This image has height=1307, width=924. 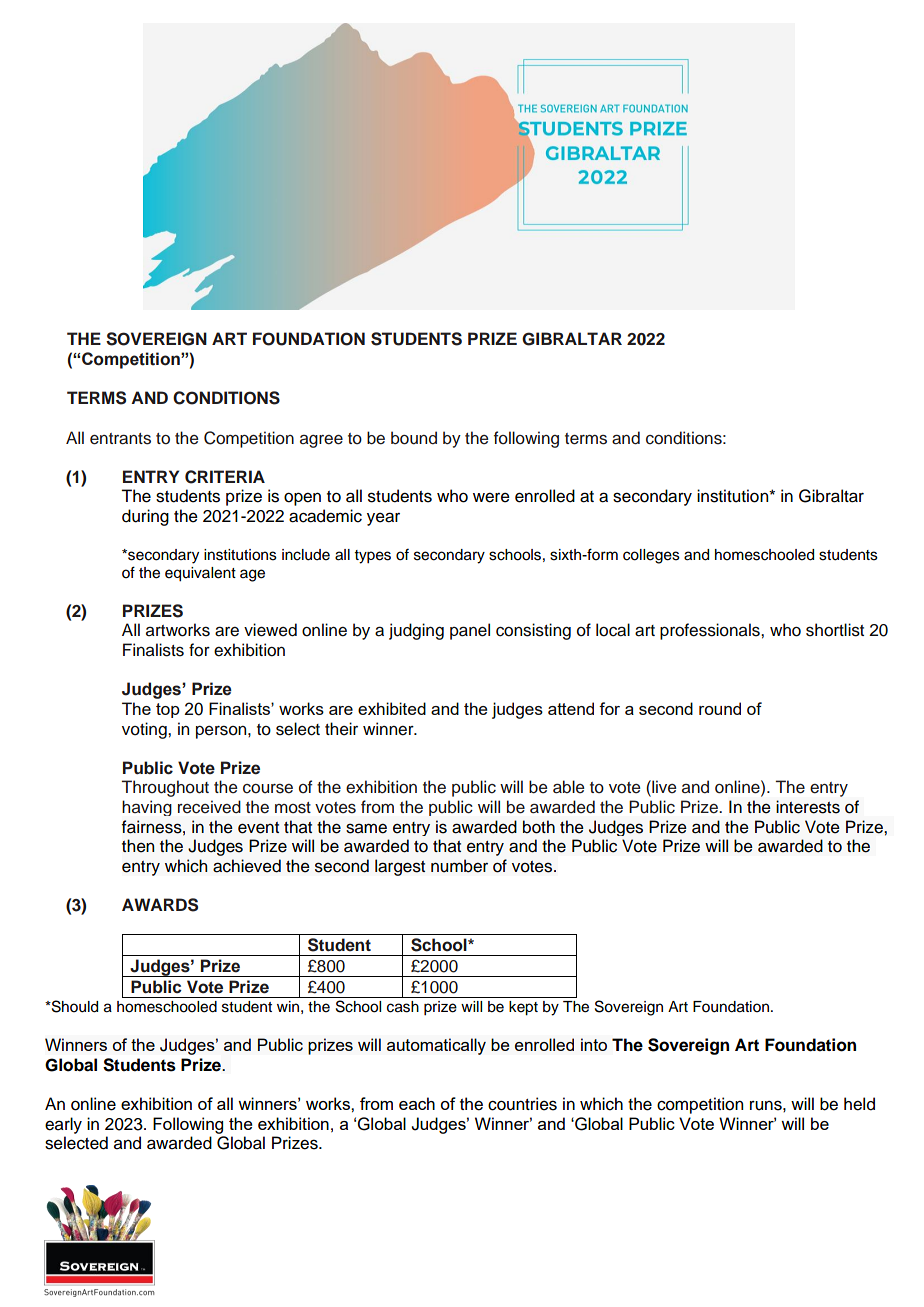 I want to click on colleges, so click(x=651, y=556).
